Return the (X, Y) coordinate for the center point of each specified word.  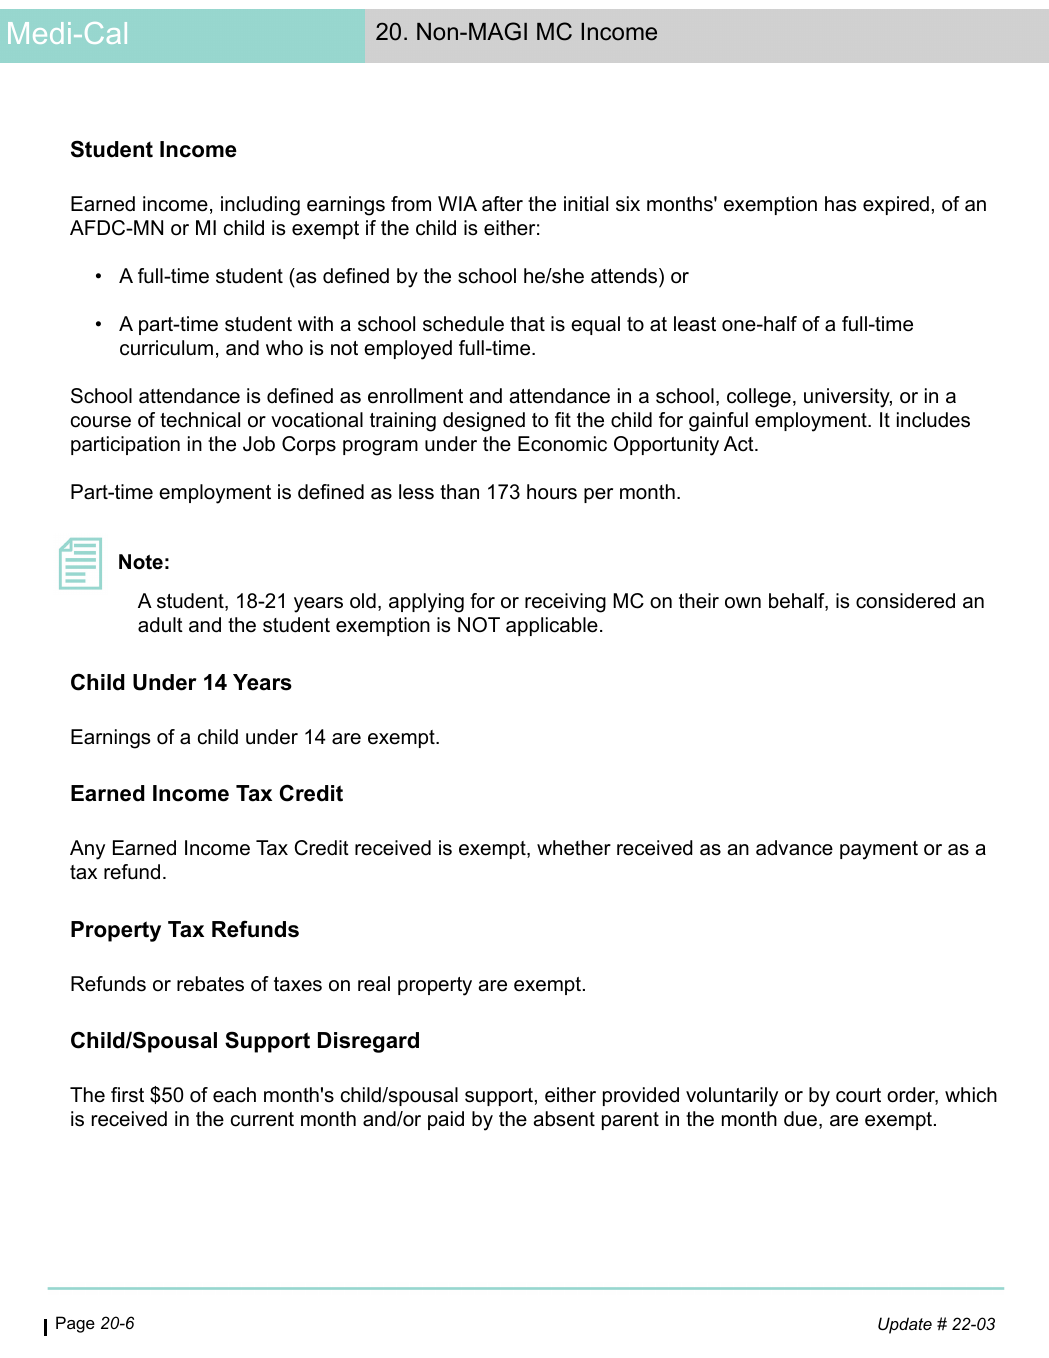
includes (933, 420)
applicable (552, 626)
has (840, 204)
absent (564, 1119)
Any (87, 850)
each (234, 1095)
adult (160, 625)
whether (574, 848)
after (502, 204)
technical (200, 420)
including (260, 206)
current (262, 1119)
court (858, 1095)
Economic (562, 444)
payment (879, 850)
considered (905, 601)
